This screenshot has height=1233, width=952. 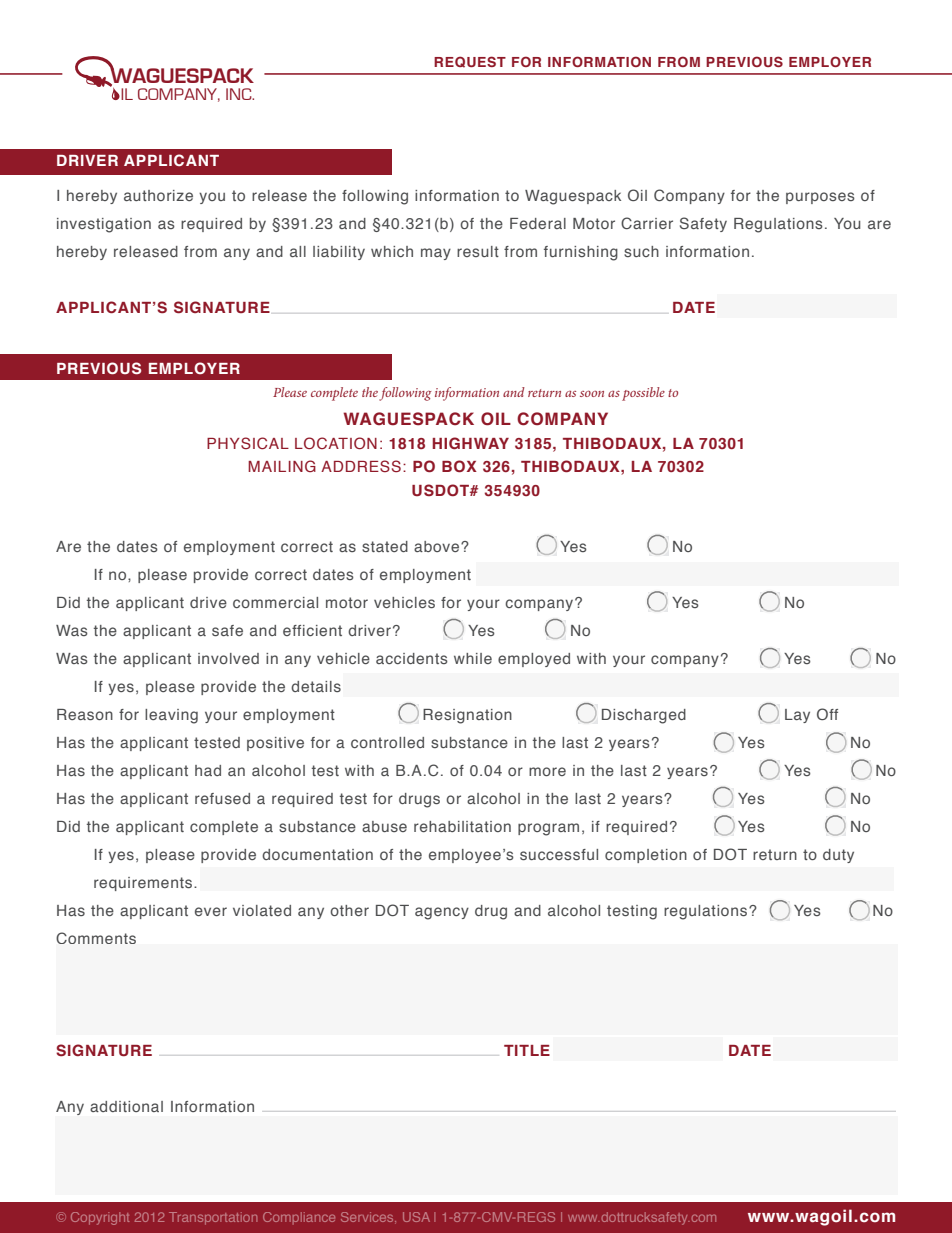 I want to click on Lay, so click(x=797, y=716).
